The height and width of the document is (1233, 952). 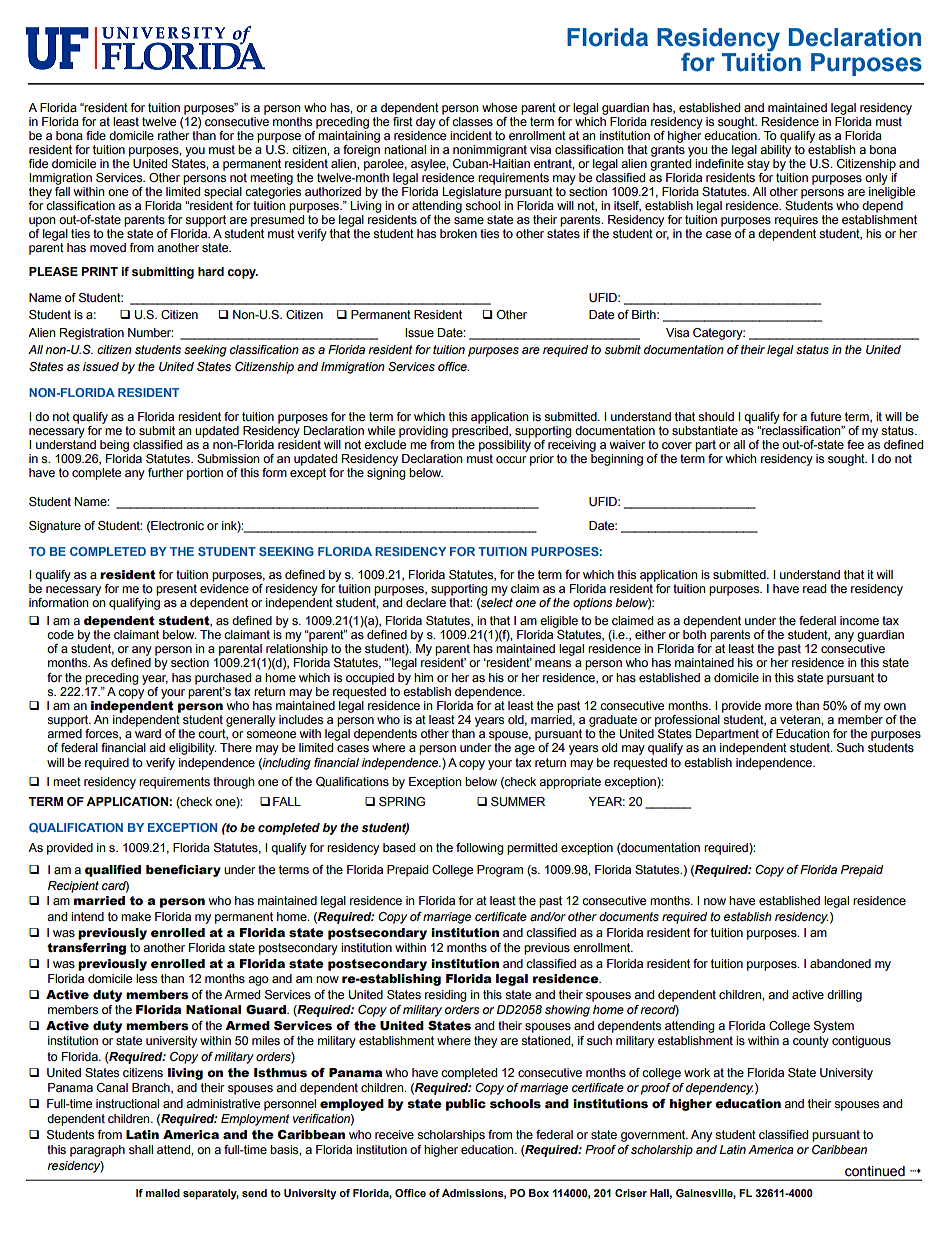 I want to click on ability, so click(x=775, y=151).
